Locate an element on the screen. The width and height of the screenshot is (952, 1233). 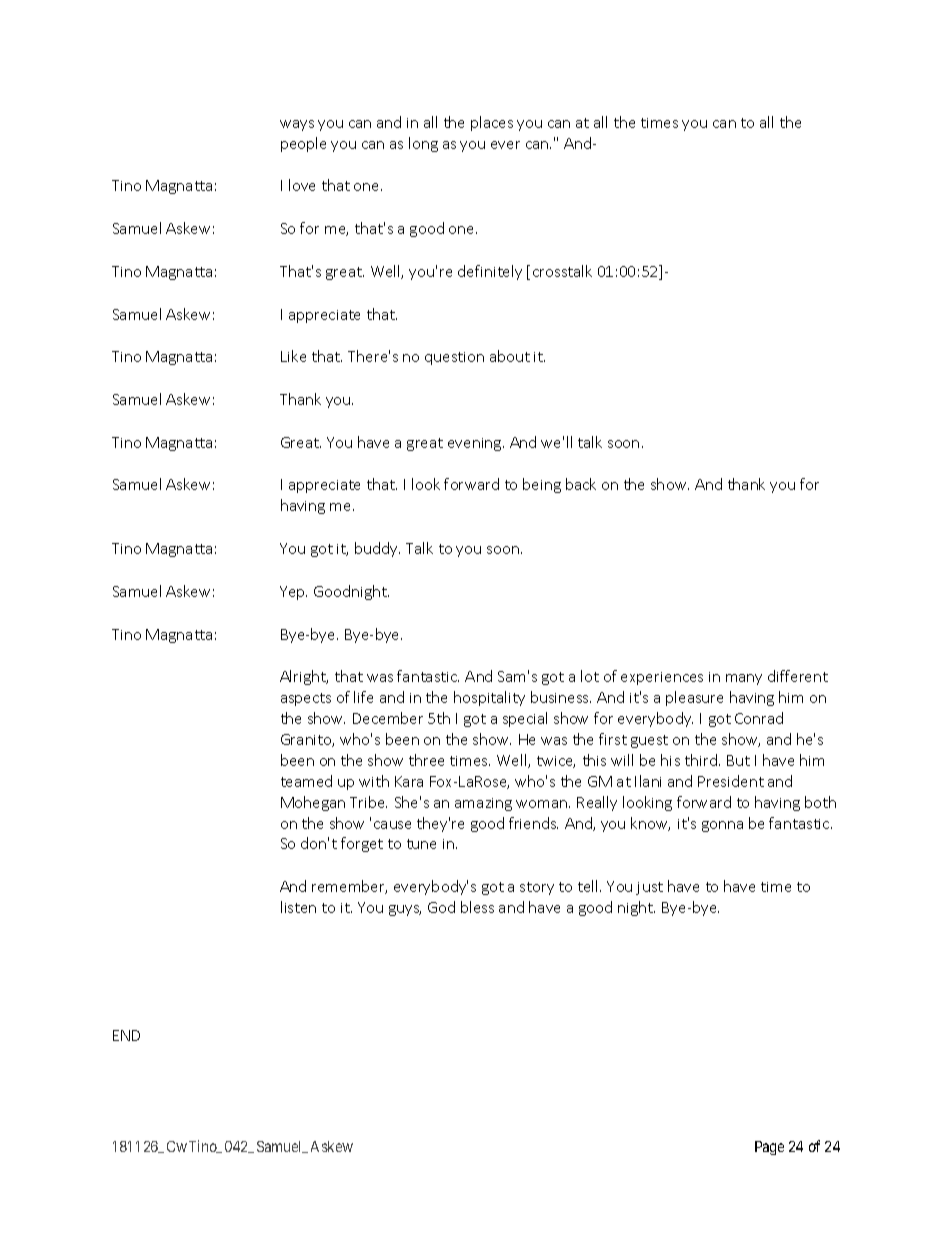
about is located at coordinates (510, 356).
